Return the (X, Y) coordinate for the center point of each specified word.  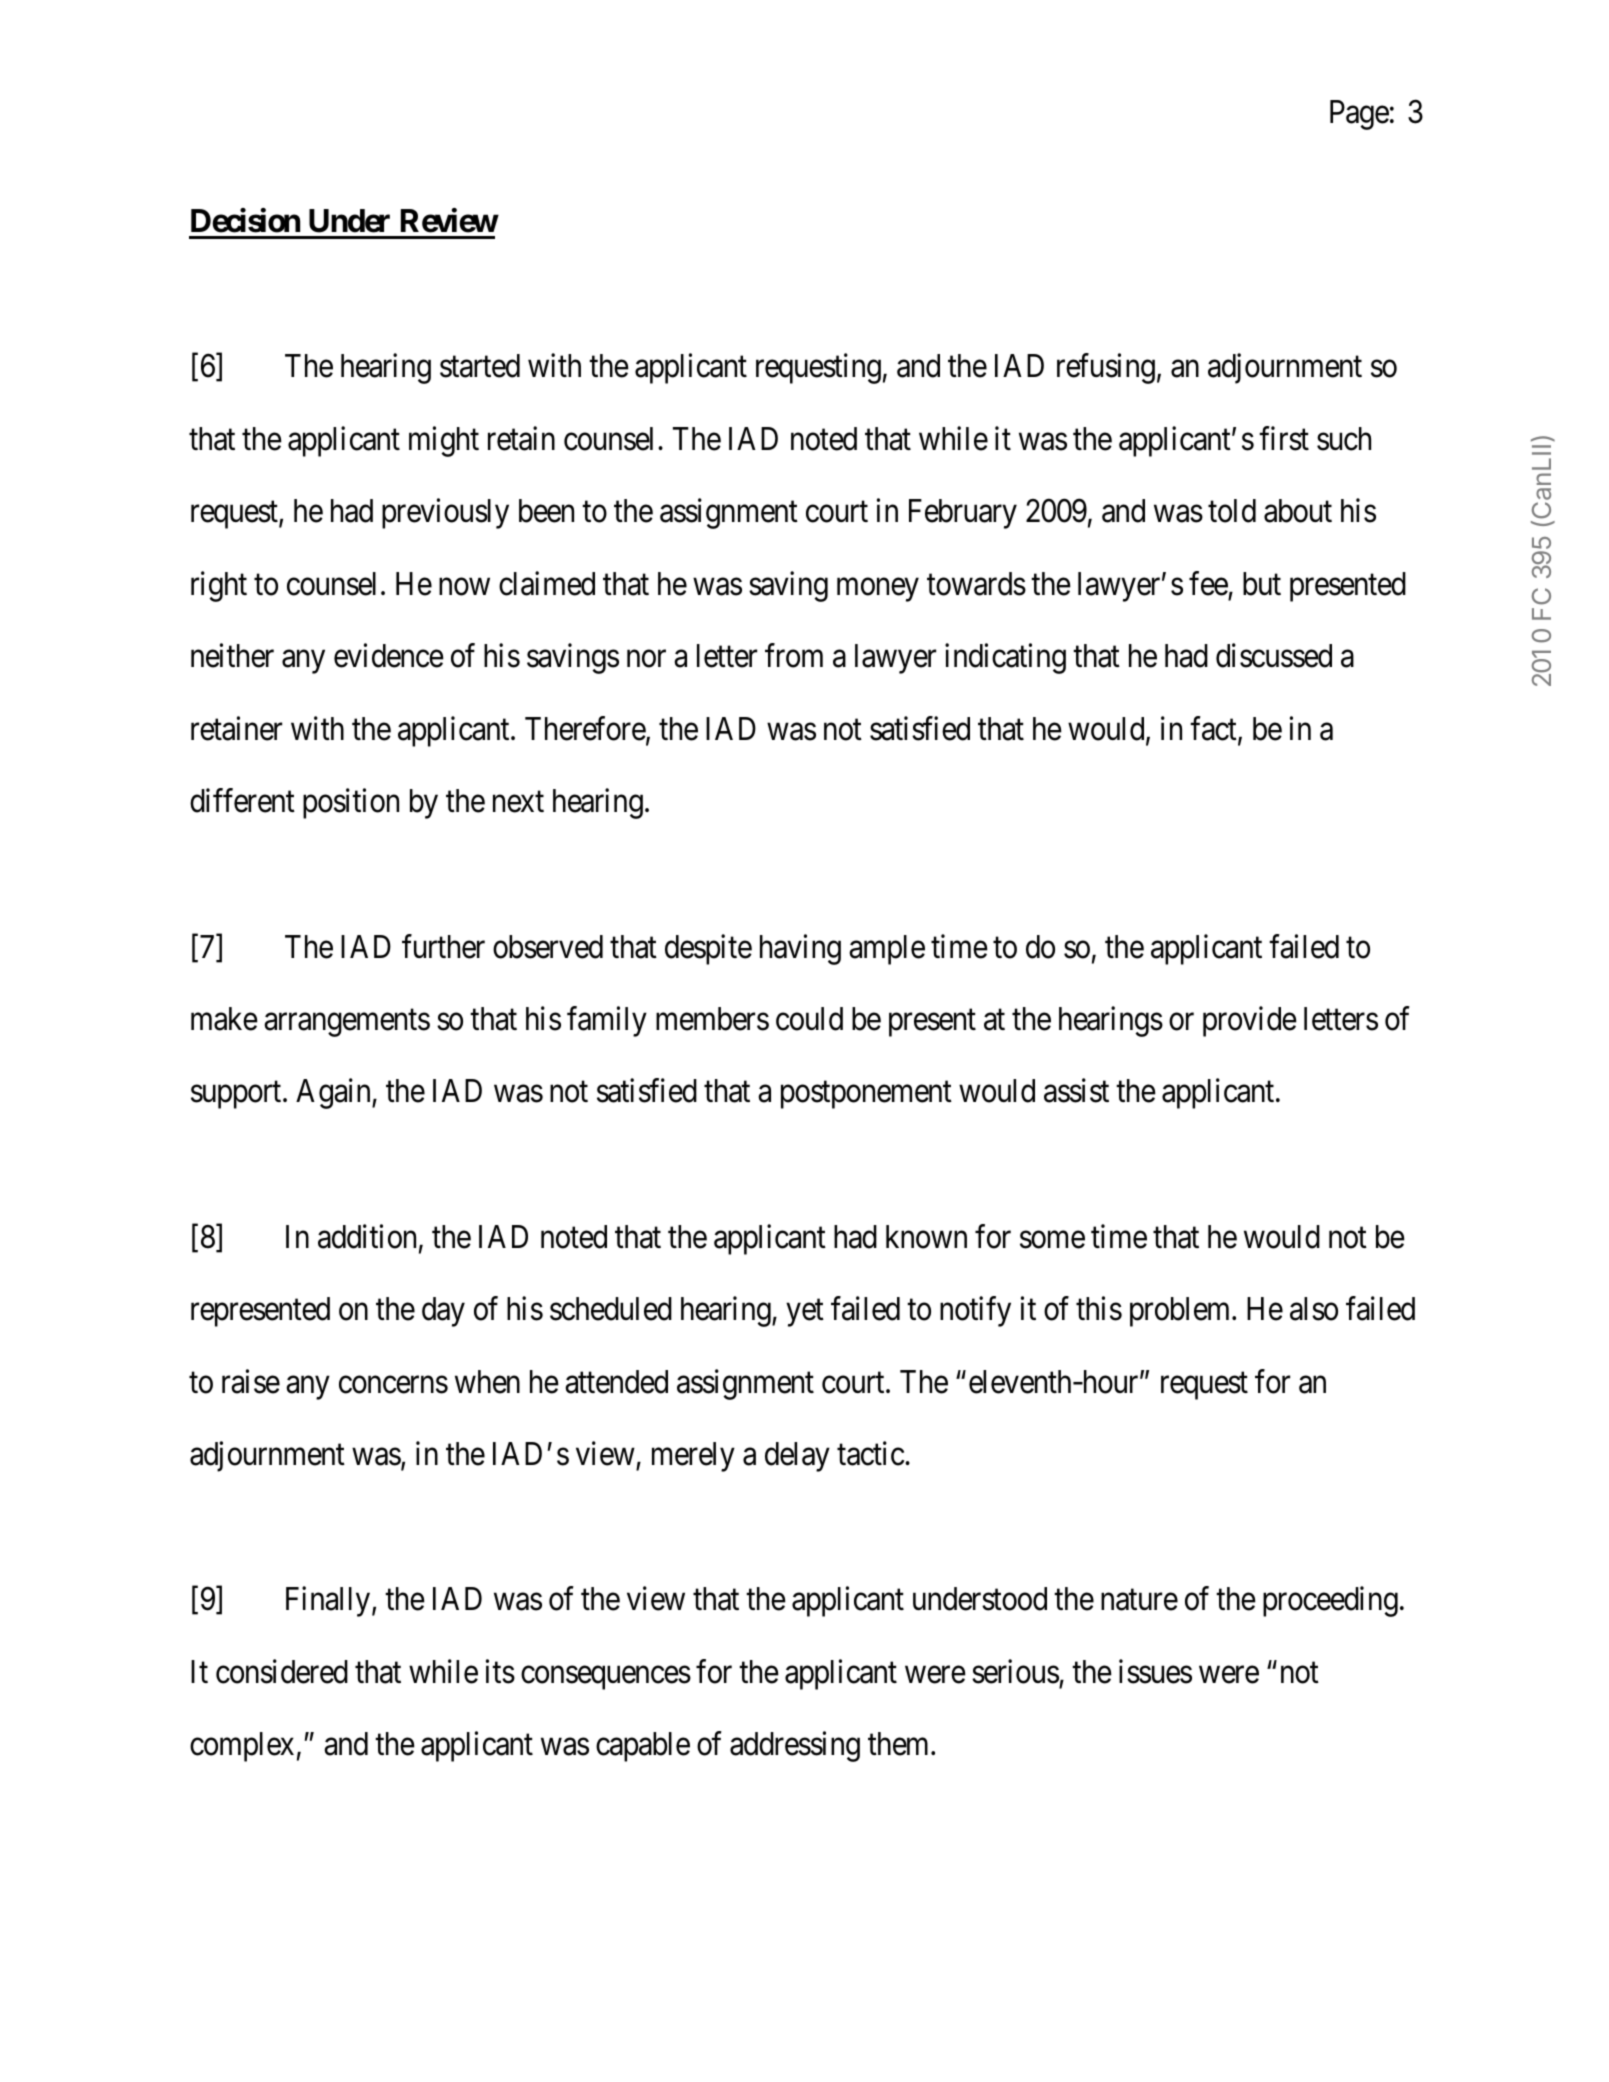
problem (1181, 1312)
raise (251, 1381)
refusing (1106, 369)
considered (282, 1671)
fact (1214, 729)
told (1232, 511)
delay (797, 1457)
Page (1359, 115)
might (444, 441)
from (794, 656)
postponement (866, 1095)
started (480, 366)
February (963, 514)
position (351, 804)
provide (1250, 1022)
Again (334, 1094)
